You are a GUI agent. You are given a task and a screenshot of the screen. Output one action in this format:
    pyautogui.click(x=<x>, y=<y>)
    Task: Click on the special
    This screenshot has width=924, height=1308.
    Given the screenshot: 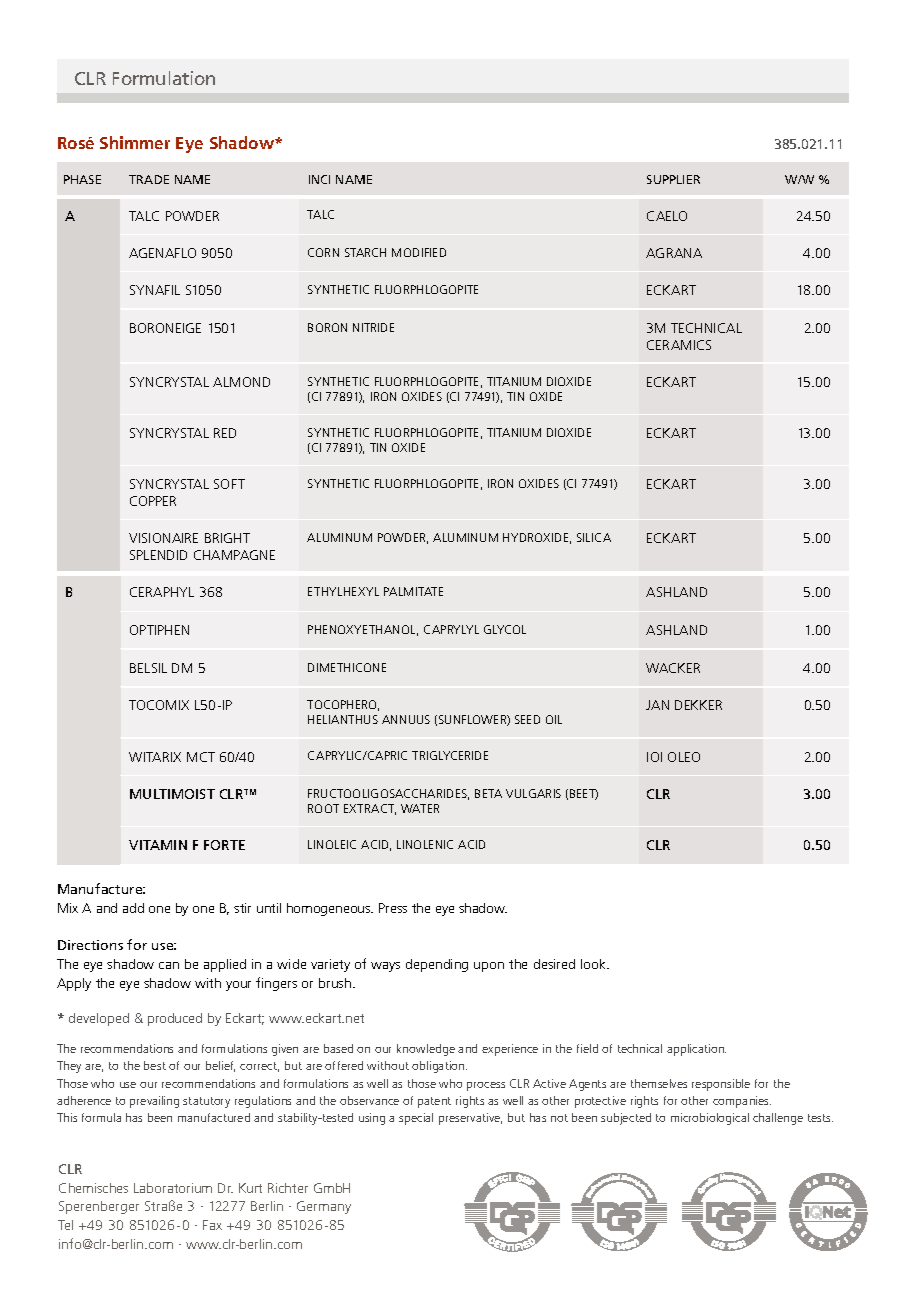 What is the action you would take?
    pyautogui.click(x=416, y=1119)
